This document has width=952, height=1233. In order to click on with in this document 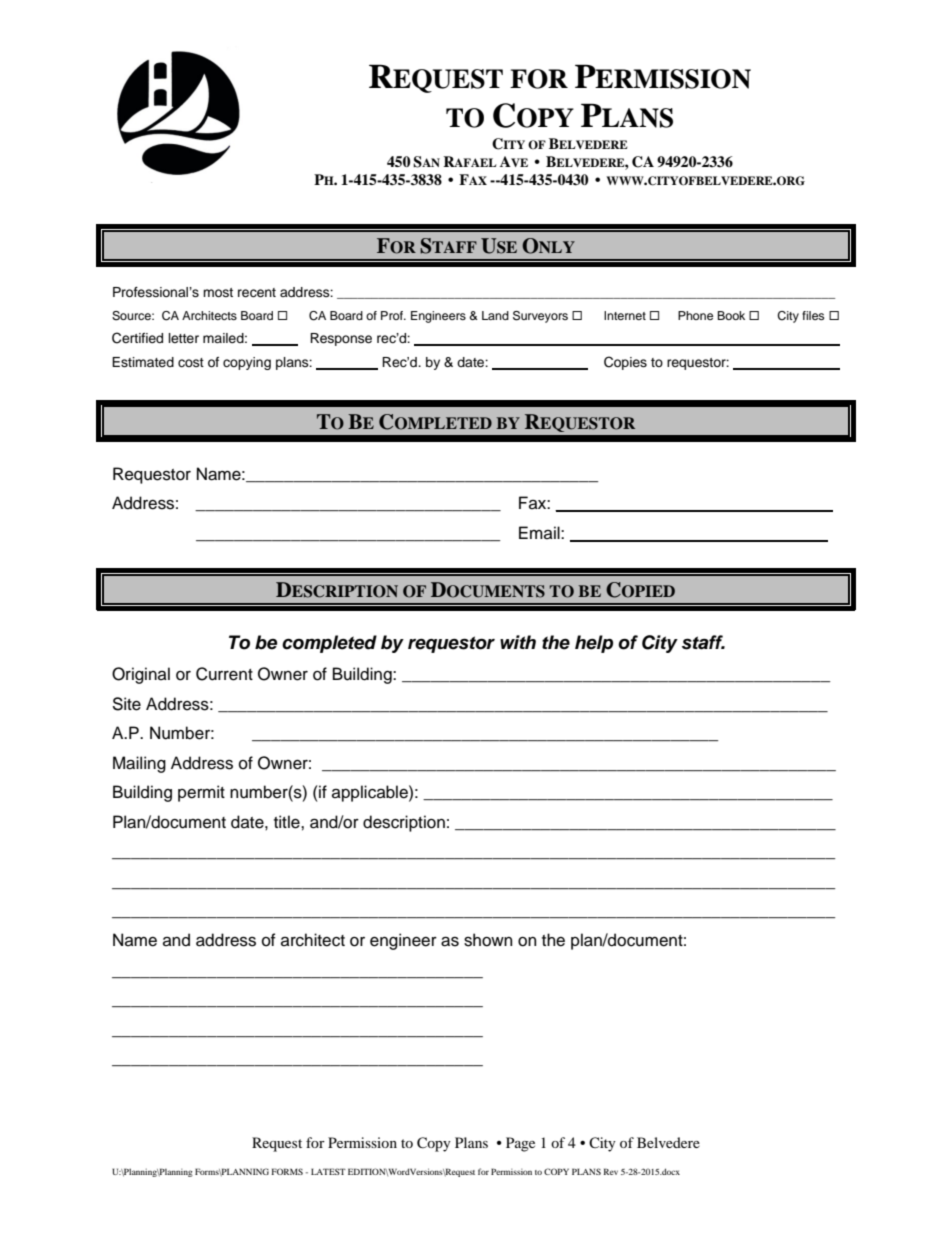, I will do `click(518, 642)`.
